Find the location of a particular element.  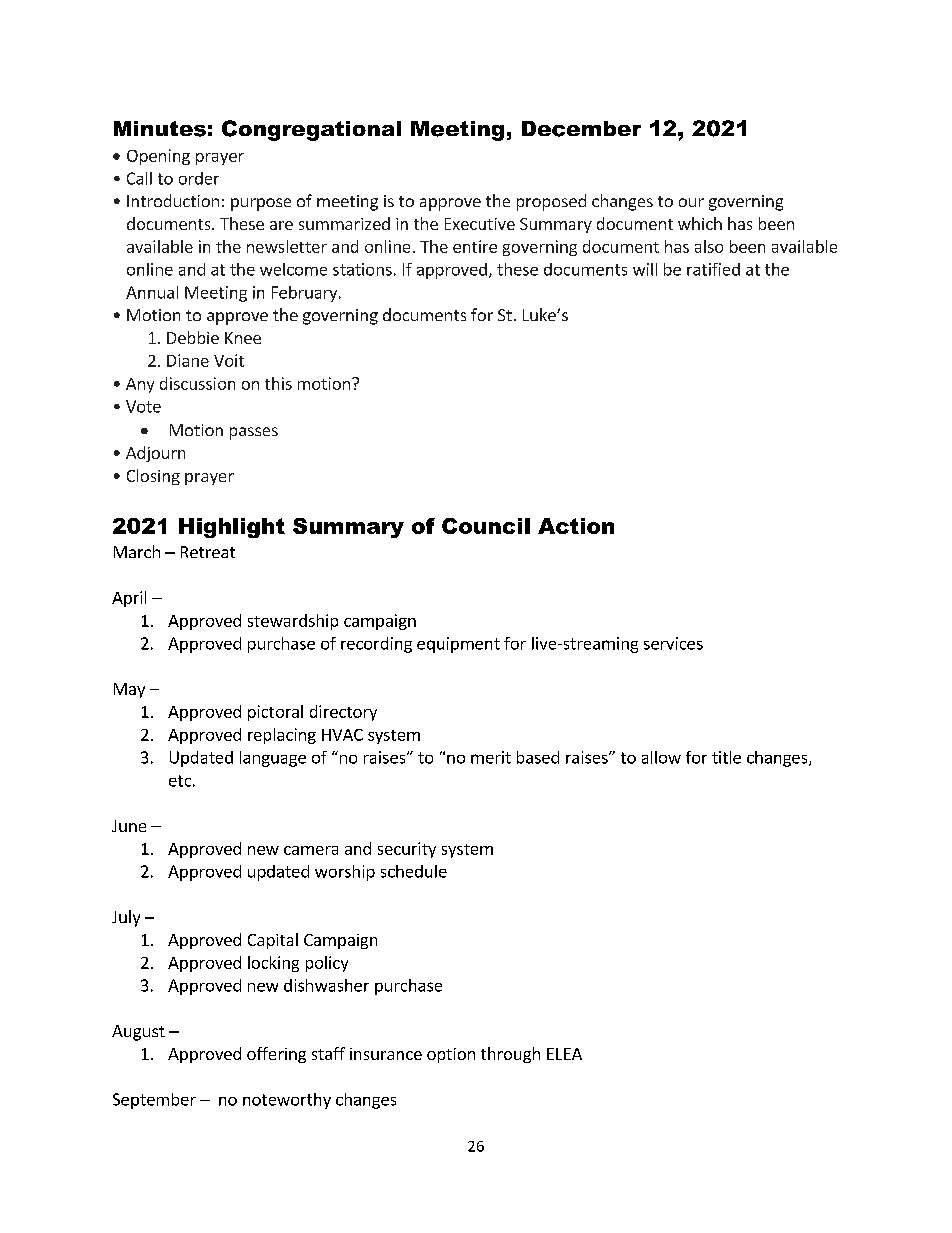

this is located at coordinates (278, 383).
